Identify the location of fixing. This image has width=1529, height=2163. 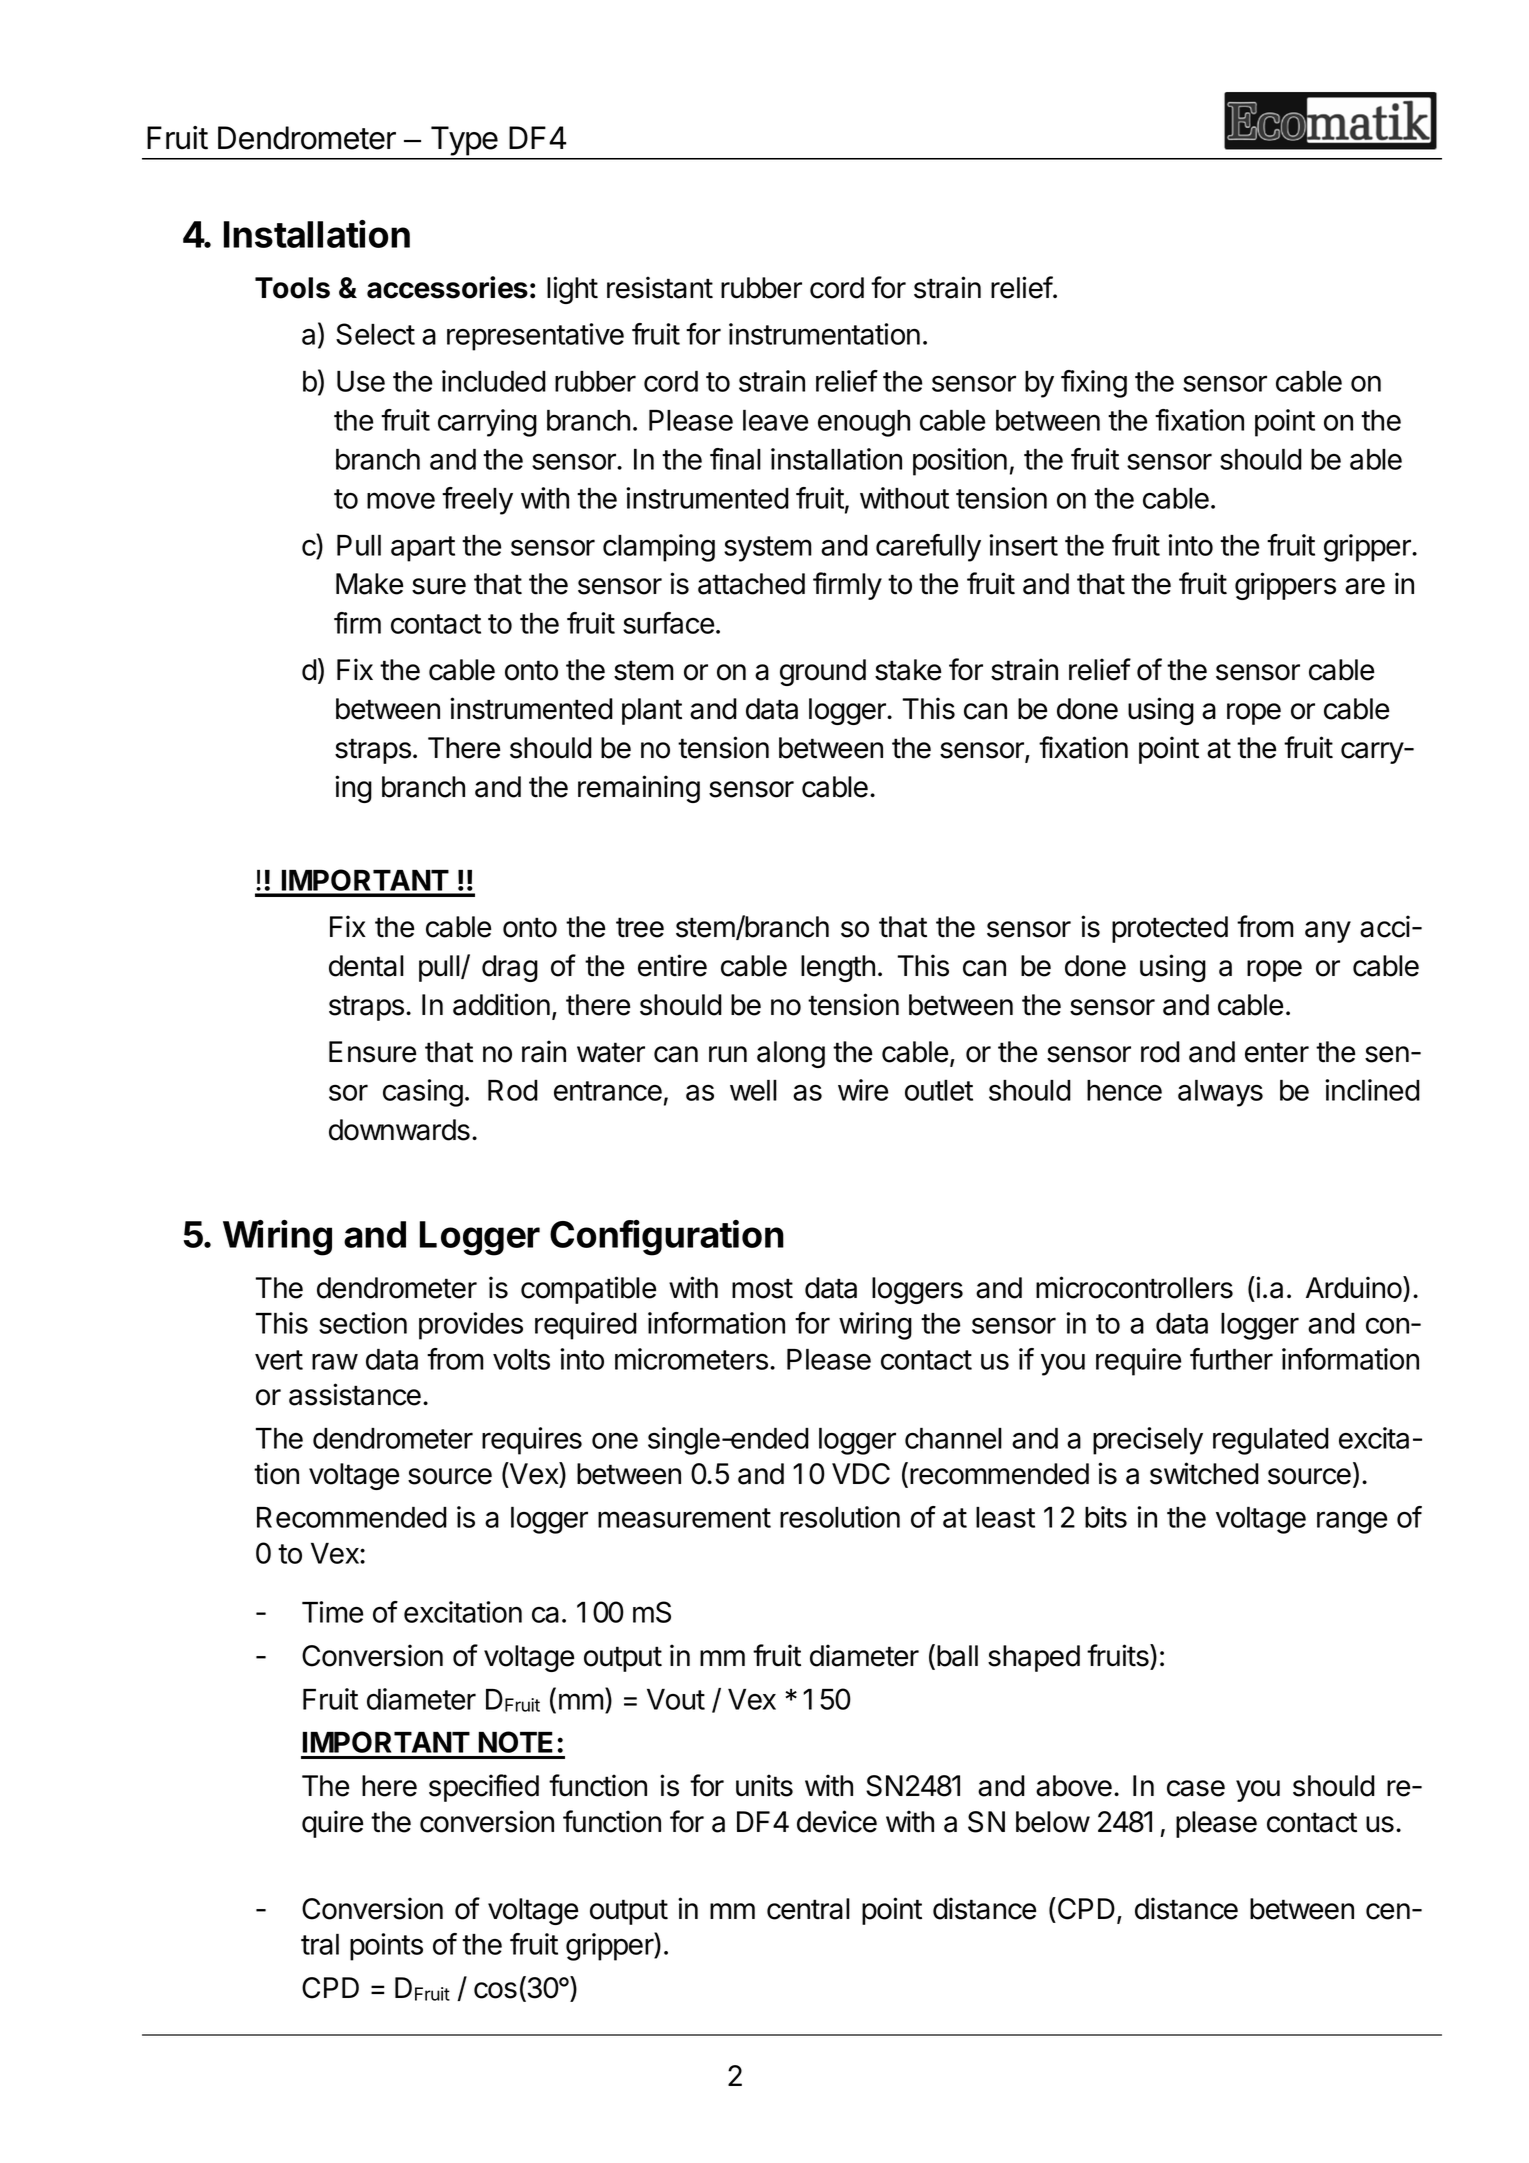
(1094, 384).
